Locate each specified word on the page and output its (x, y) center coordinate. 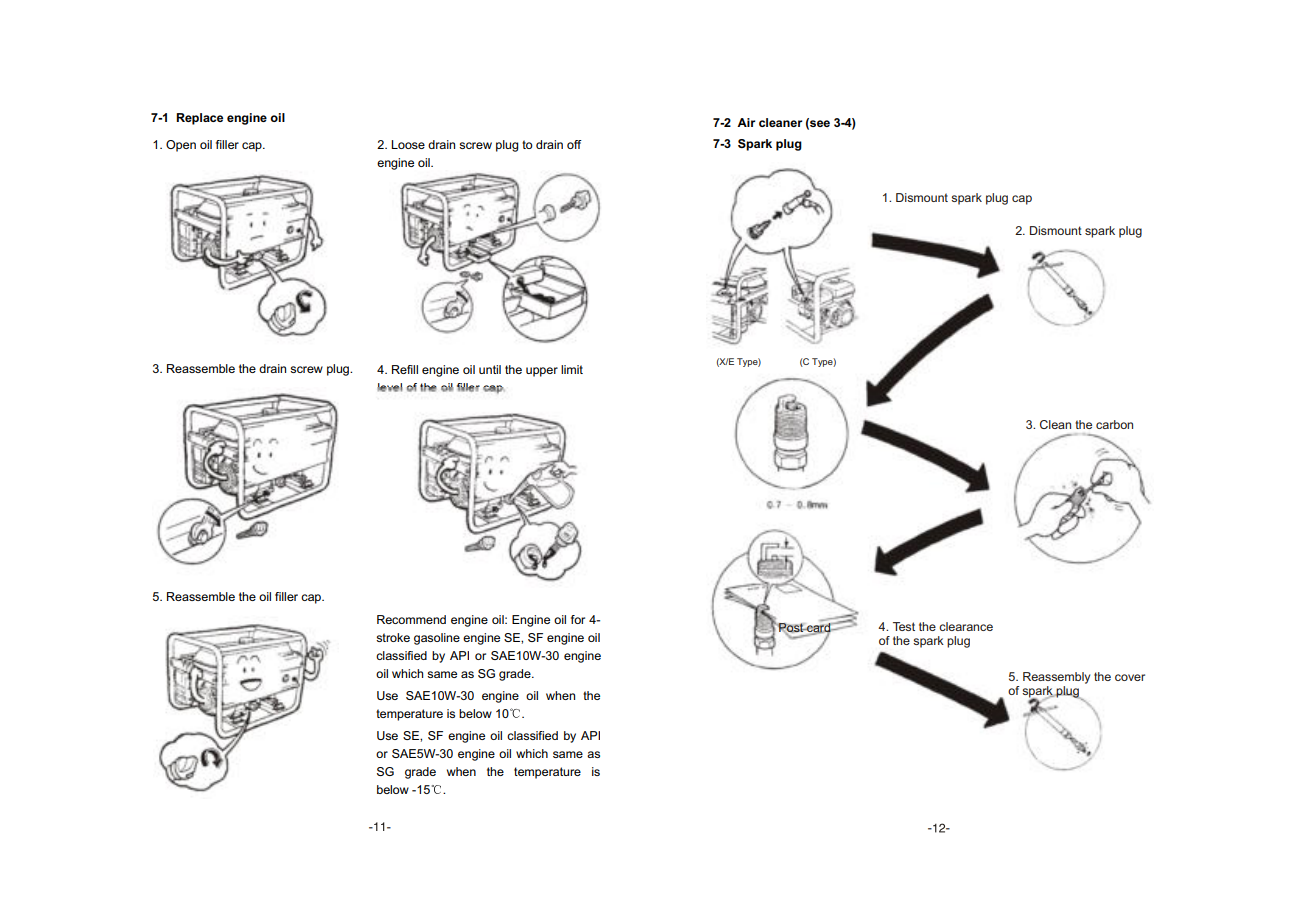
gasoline (437, 639)
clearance (966, 626)
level (390, 387)
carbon (1114, 424)
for (578, 619)
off (574, 144)
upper (542, 372)
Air (746, 122)
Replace (199, 119)
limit (572, 369)
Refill (405, 369)
